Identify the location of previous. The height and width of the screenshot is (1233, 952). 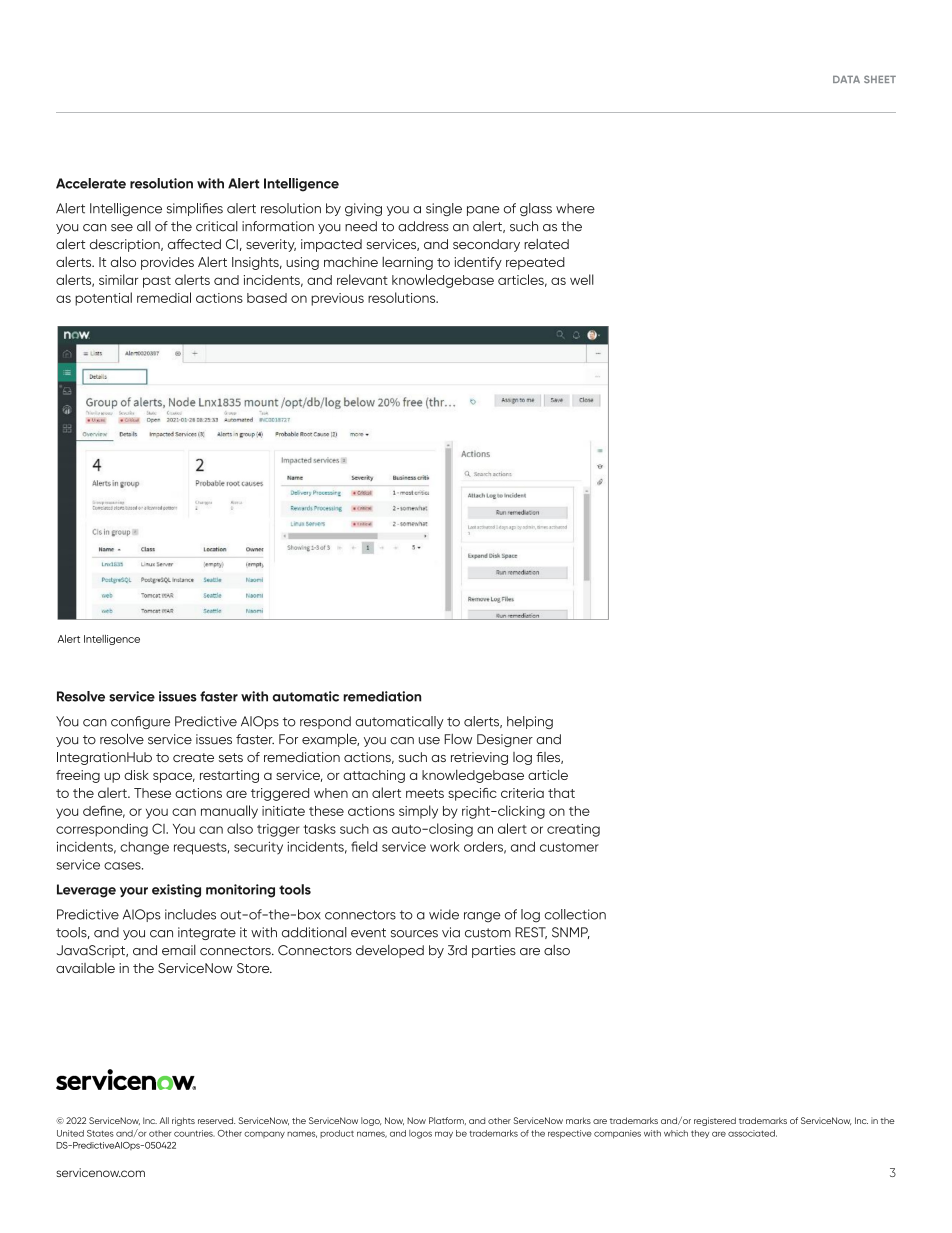
(337, 299).
